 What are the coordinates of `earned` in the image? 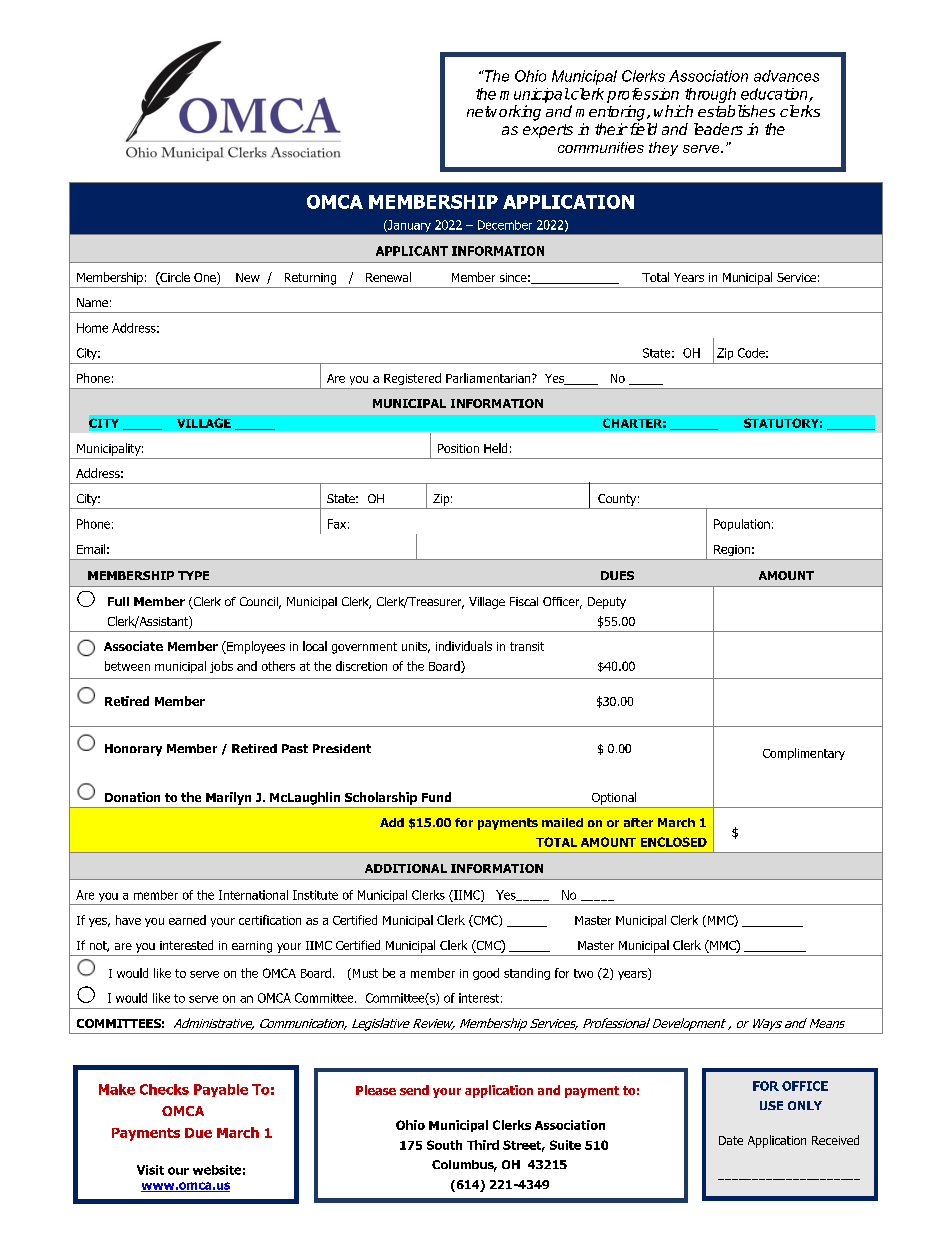 It's located at (187, 920).
